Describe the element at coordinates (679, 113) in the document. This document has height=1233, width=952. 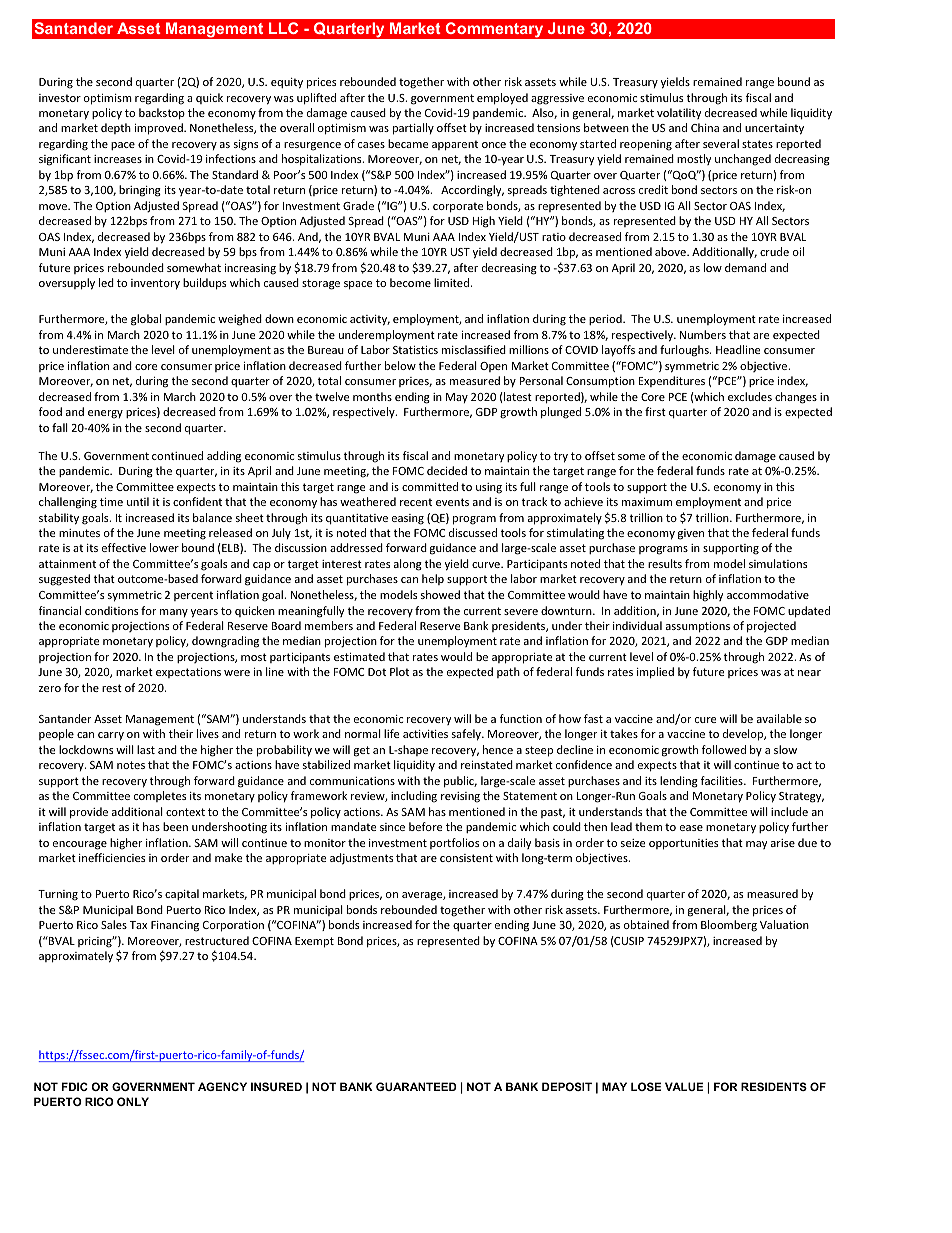
I see `volatility` at that location.
